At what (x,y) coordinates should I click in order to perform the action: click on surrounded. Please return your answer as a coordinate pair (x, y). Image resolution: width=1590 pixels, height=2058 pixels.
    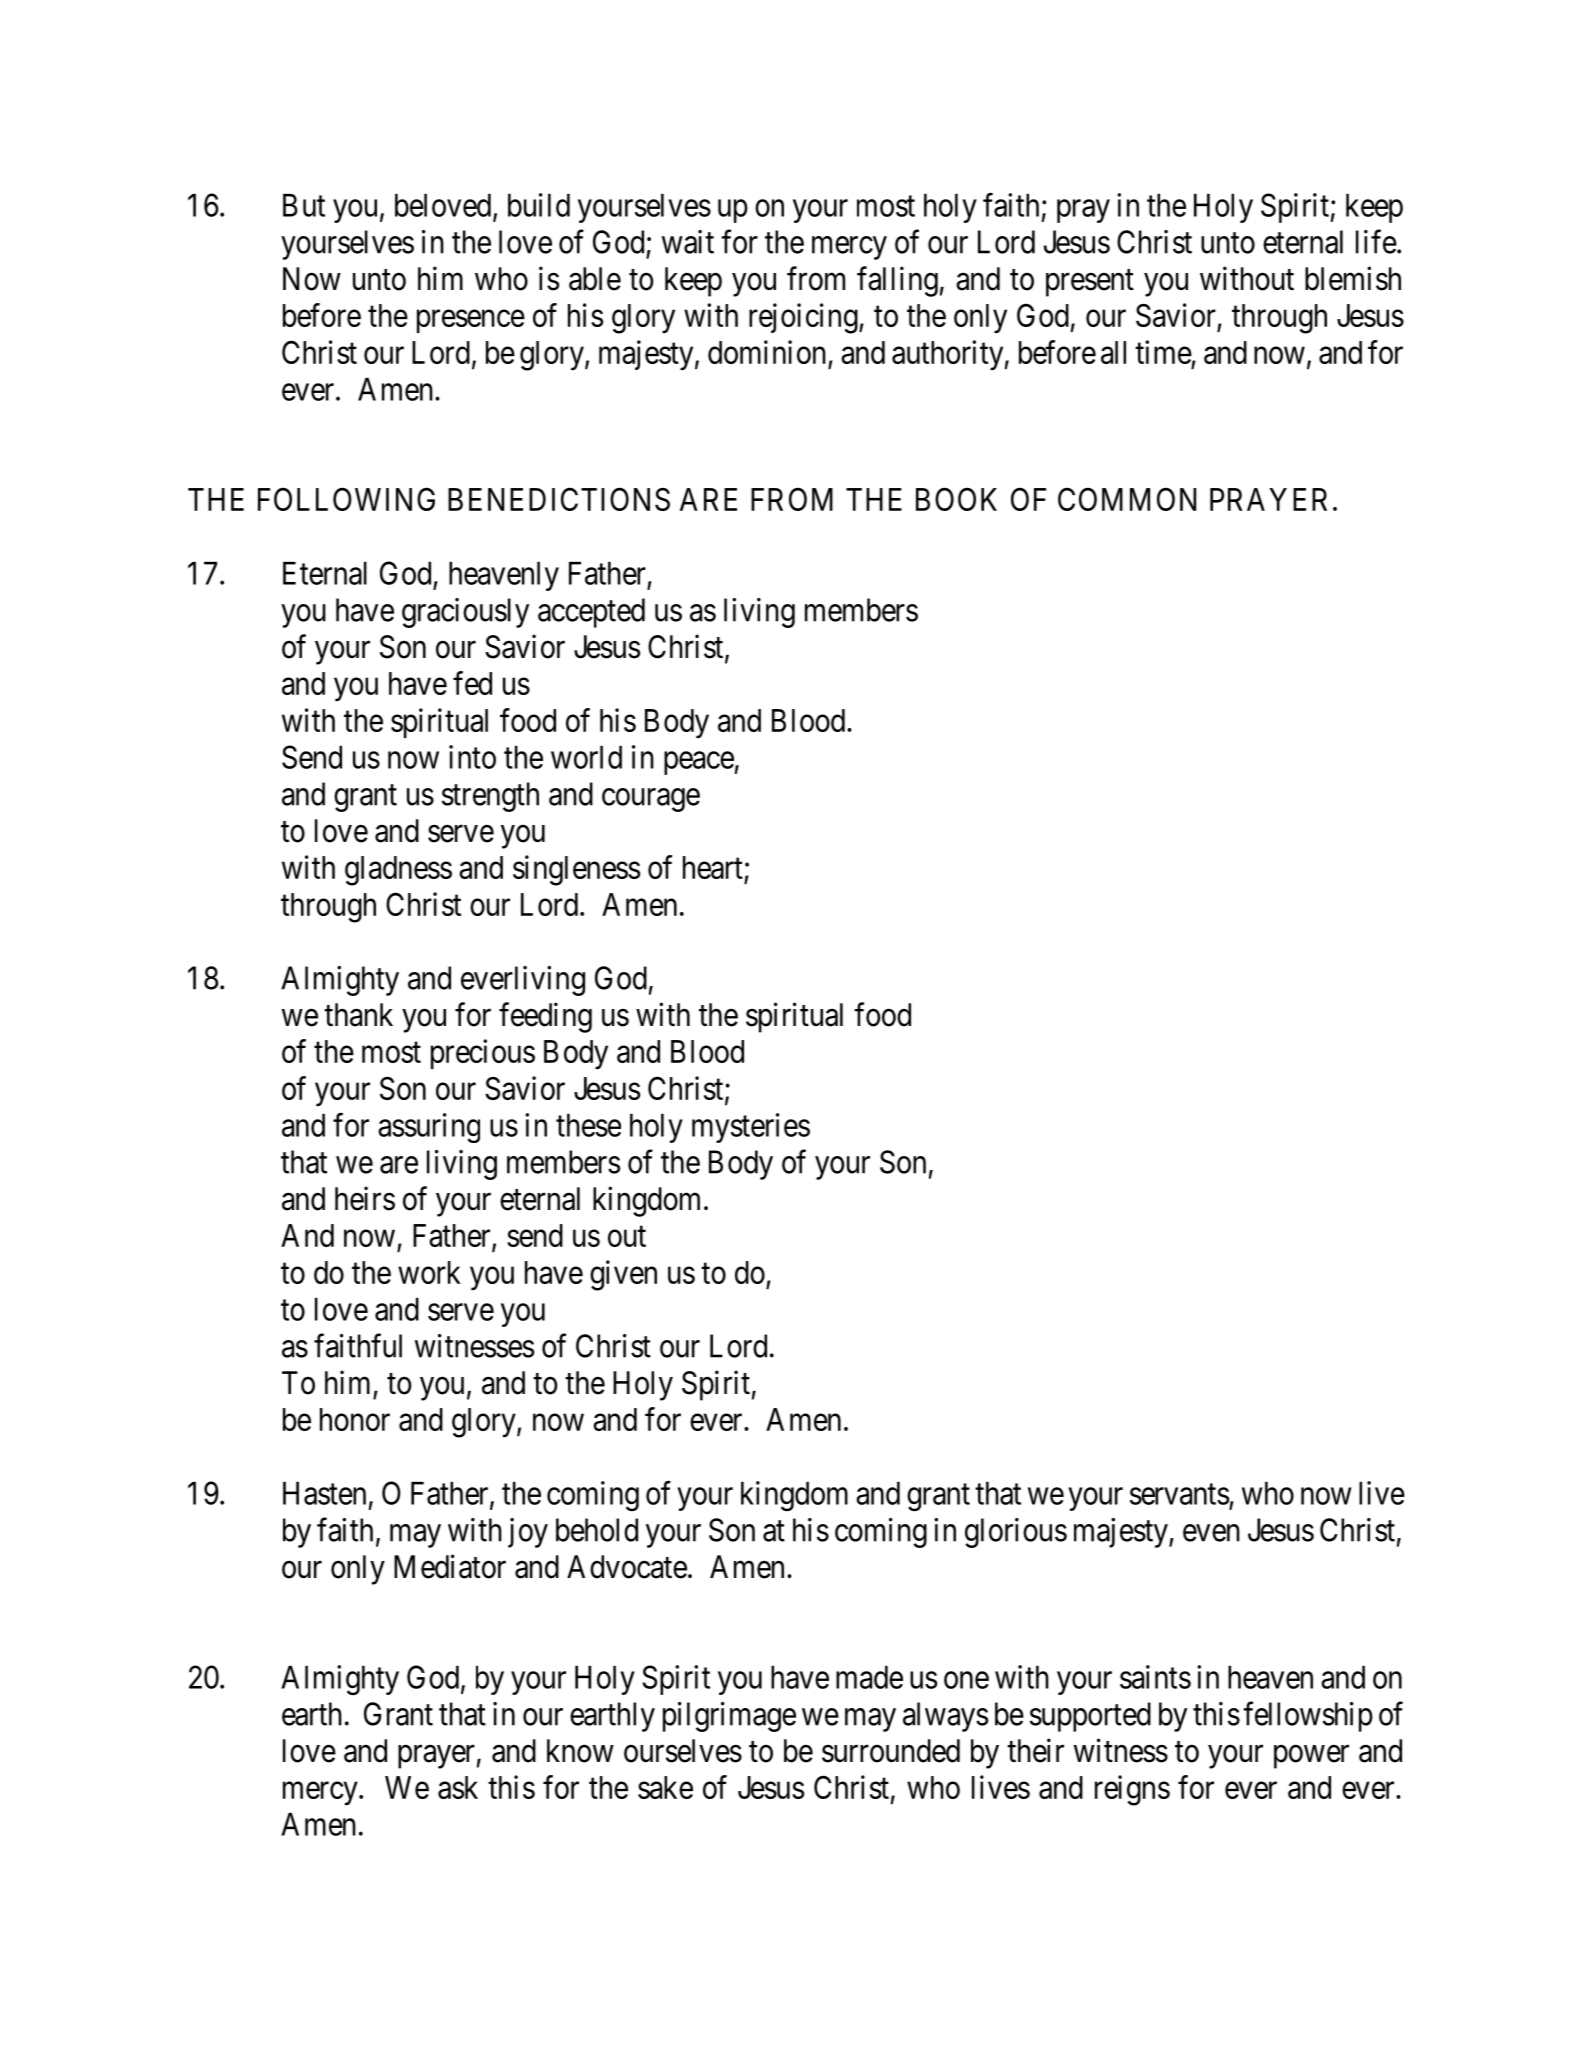
    Looking at the image, I should click on (891, 1751).
